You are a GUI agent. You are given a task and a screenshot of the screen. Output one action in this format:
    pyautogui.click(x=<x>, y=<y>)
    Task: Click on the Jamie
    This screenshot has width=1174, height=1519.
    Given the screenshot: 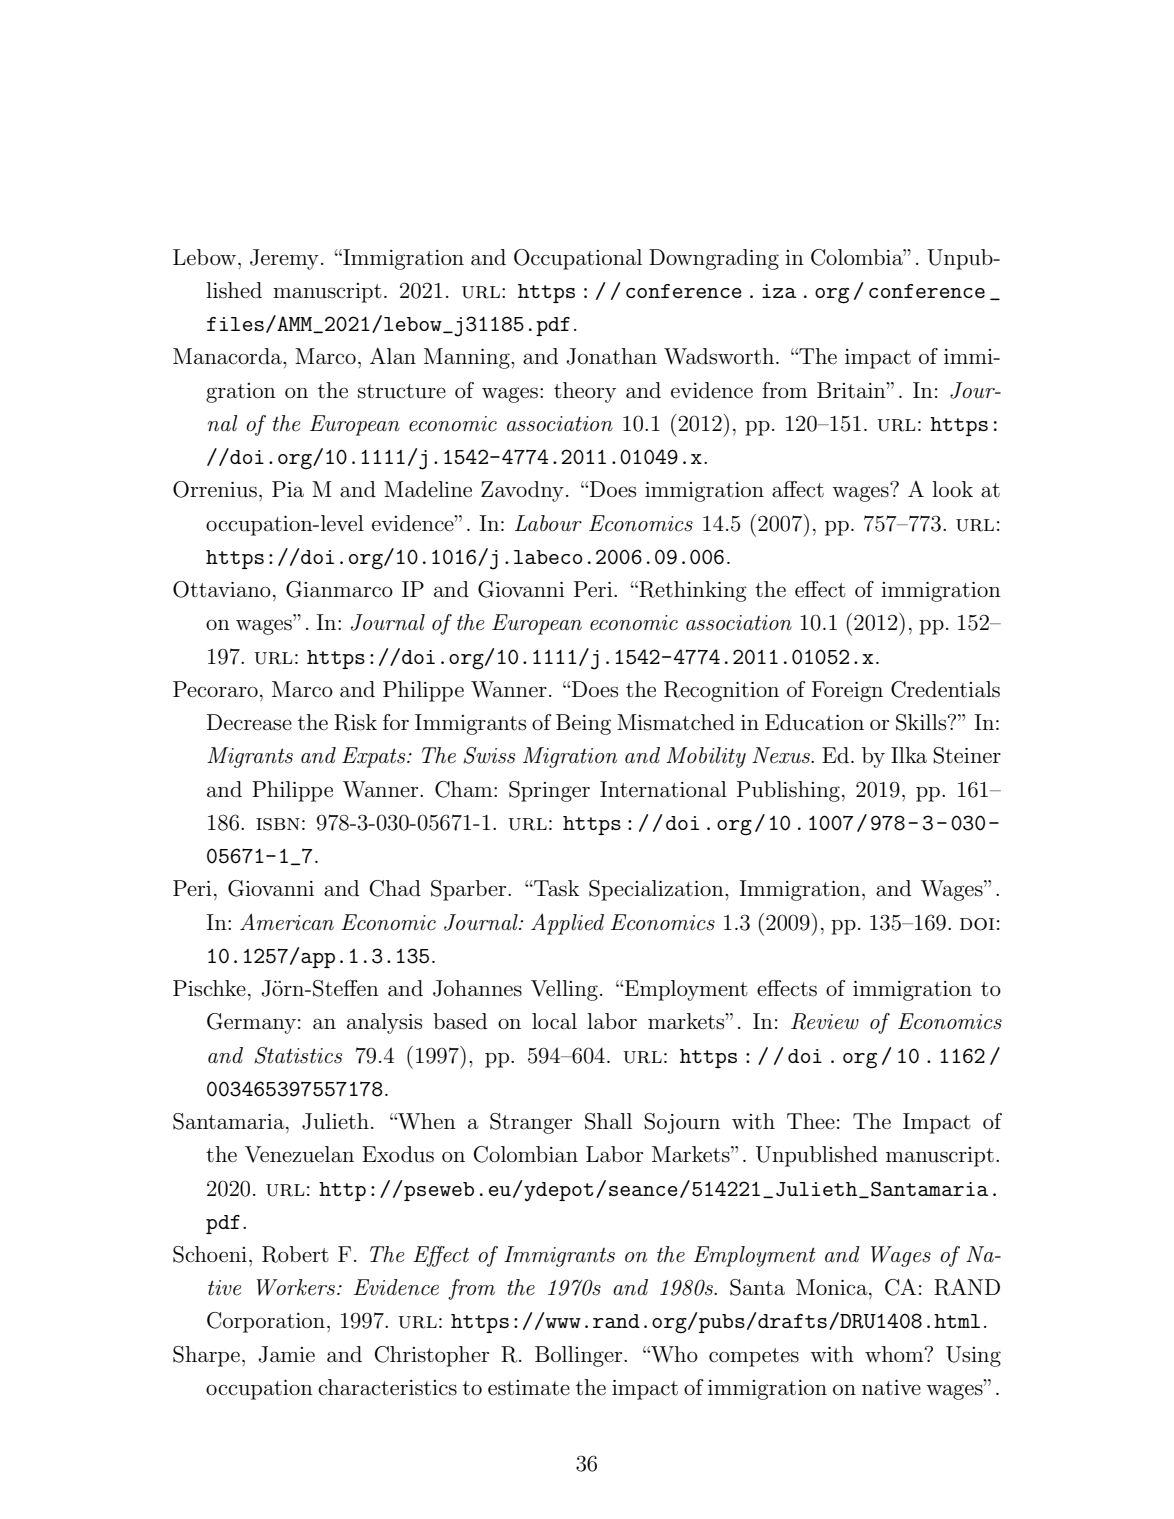 What is the action you would take?
    pyautogui.click(x=286, y=1354)
